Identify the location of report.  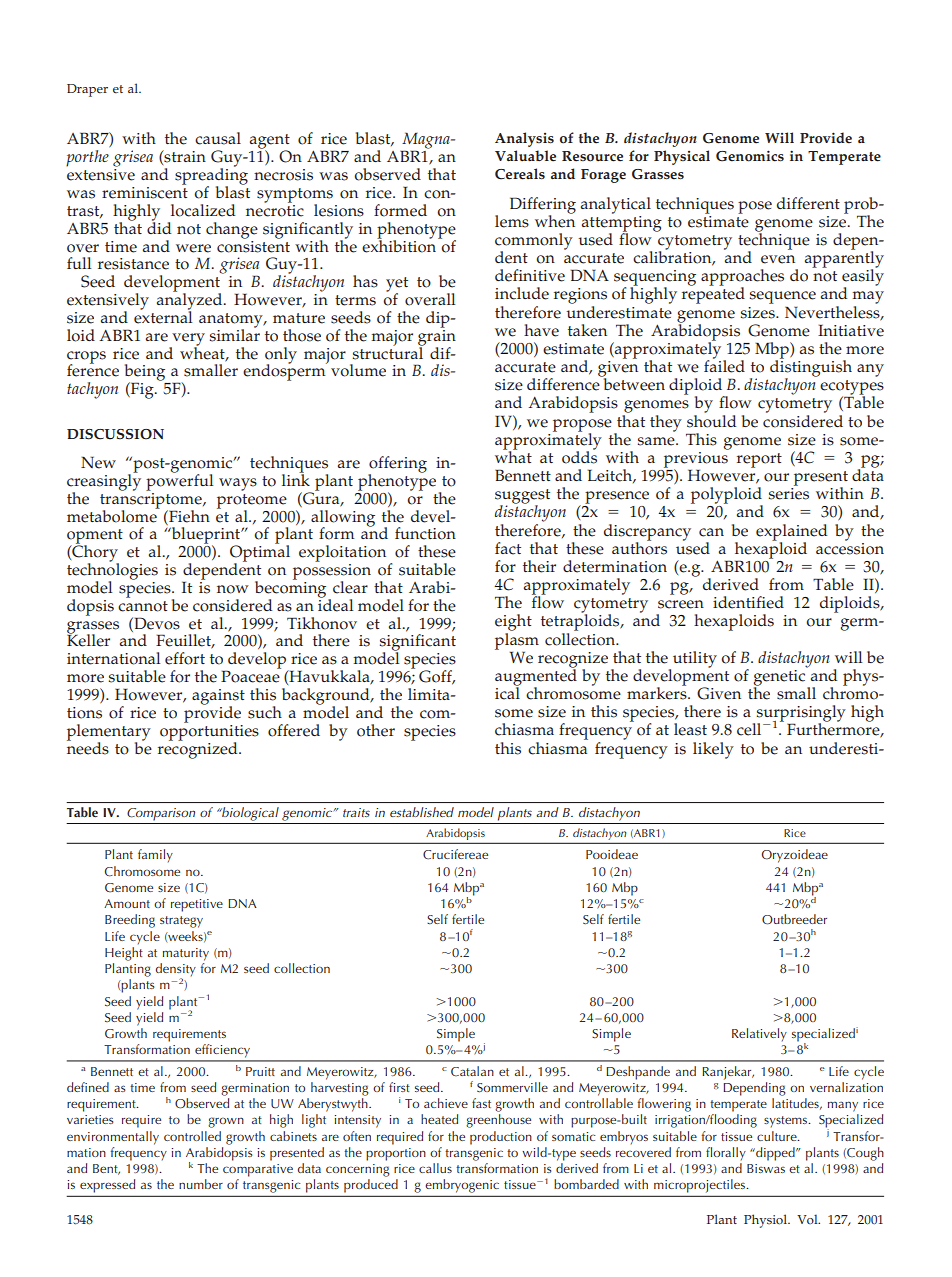
(759, 460).
